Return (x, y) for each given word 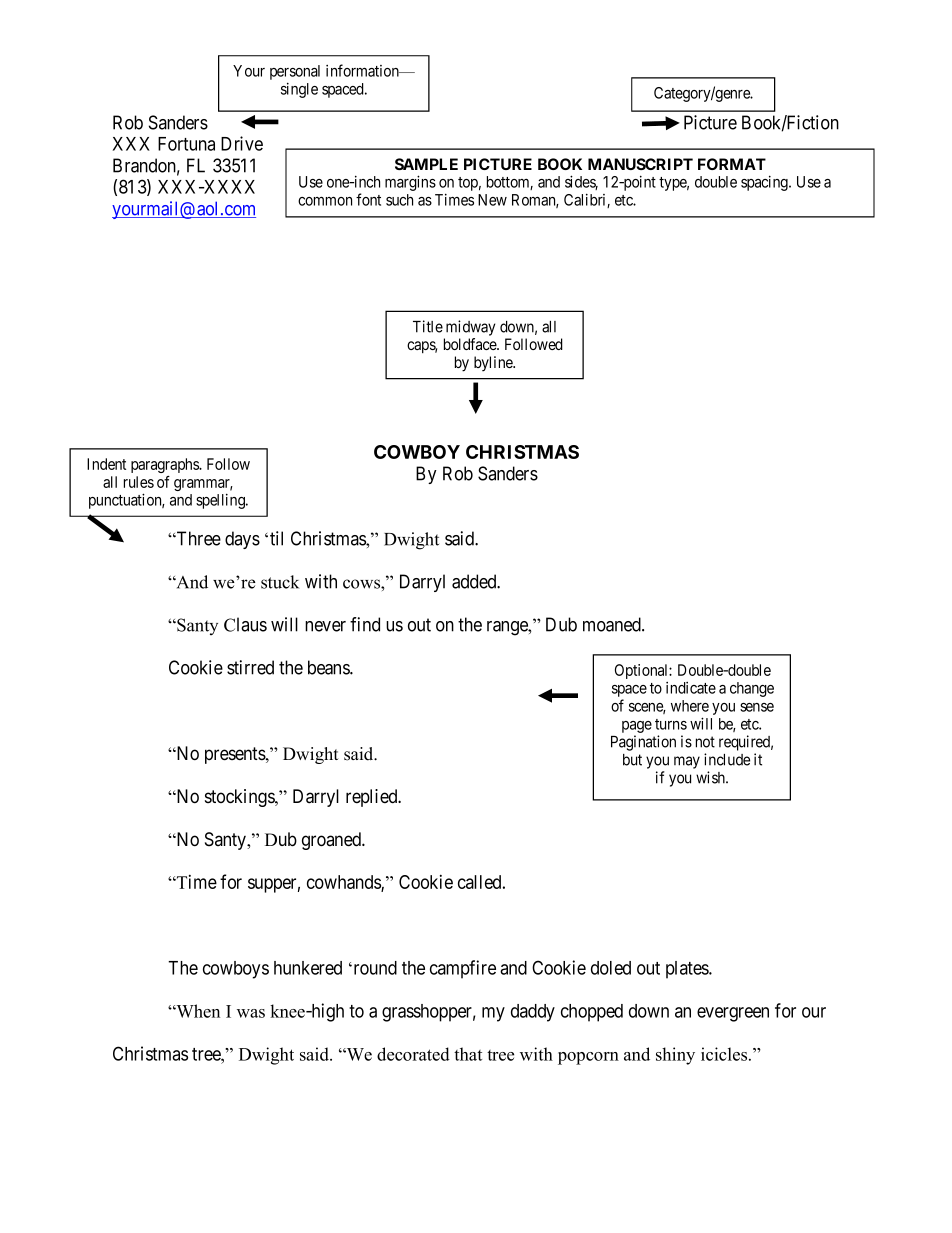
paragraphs (166, 465)
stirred (250, 667)
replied (373, 798)
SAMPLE (426, 164)
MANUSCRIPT (640, 164)
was (251, 1013)
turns (671, 724)
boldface (471, 344)
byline (494, 364)
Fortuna (186, 144)
